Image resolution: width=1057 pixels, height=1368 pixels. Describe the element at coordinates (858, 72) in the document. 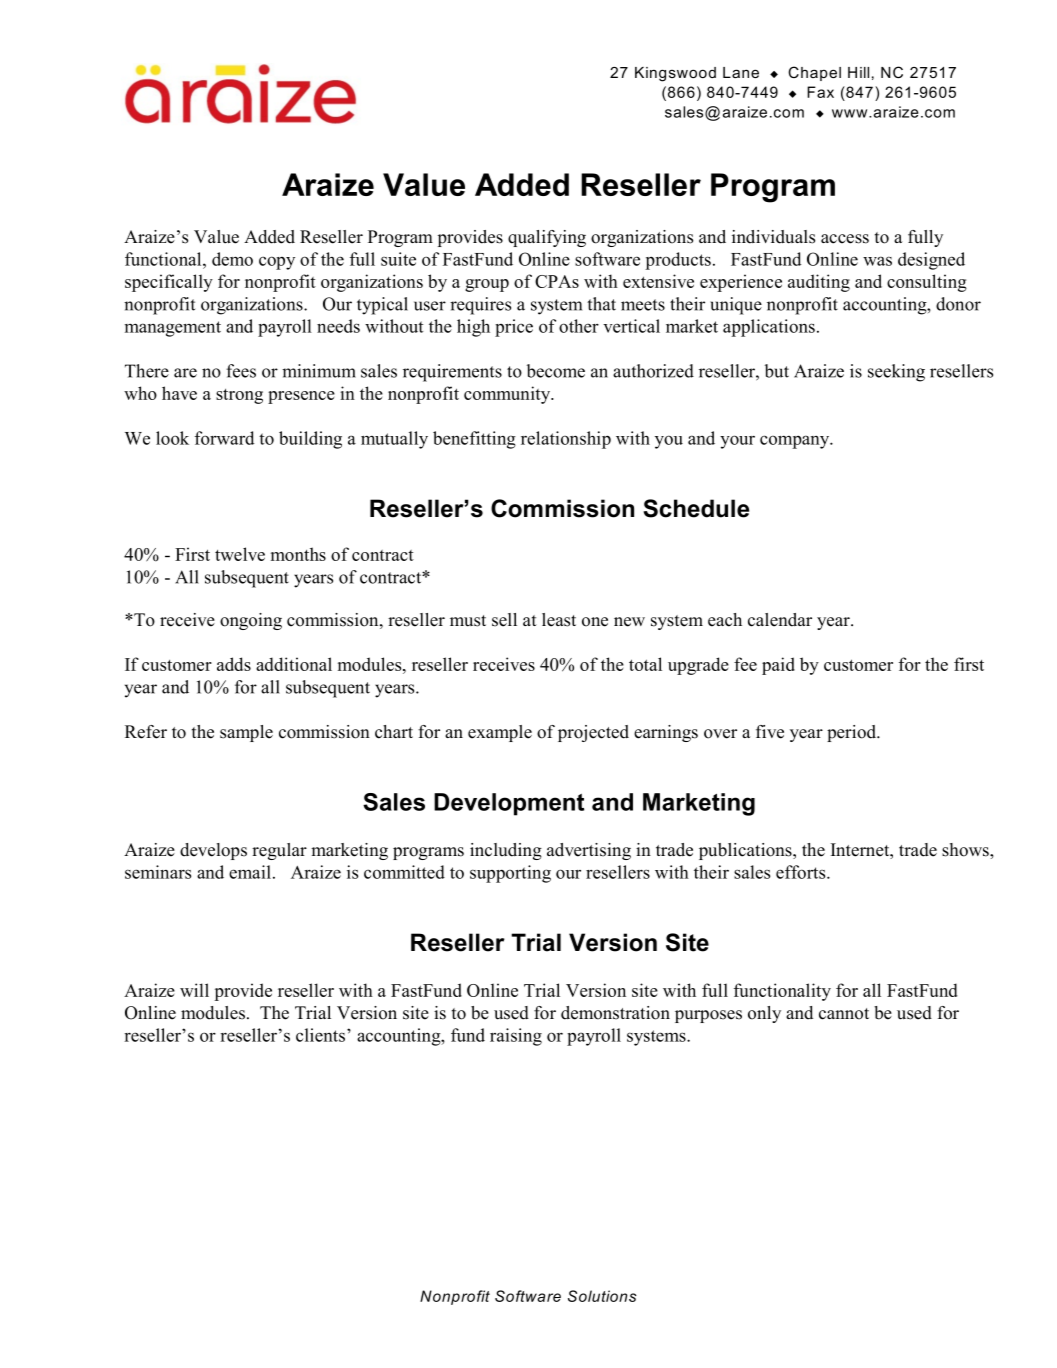

I see `Hill` at that location.
